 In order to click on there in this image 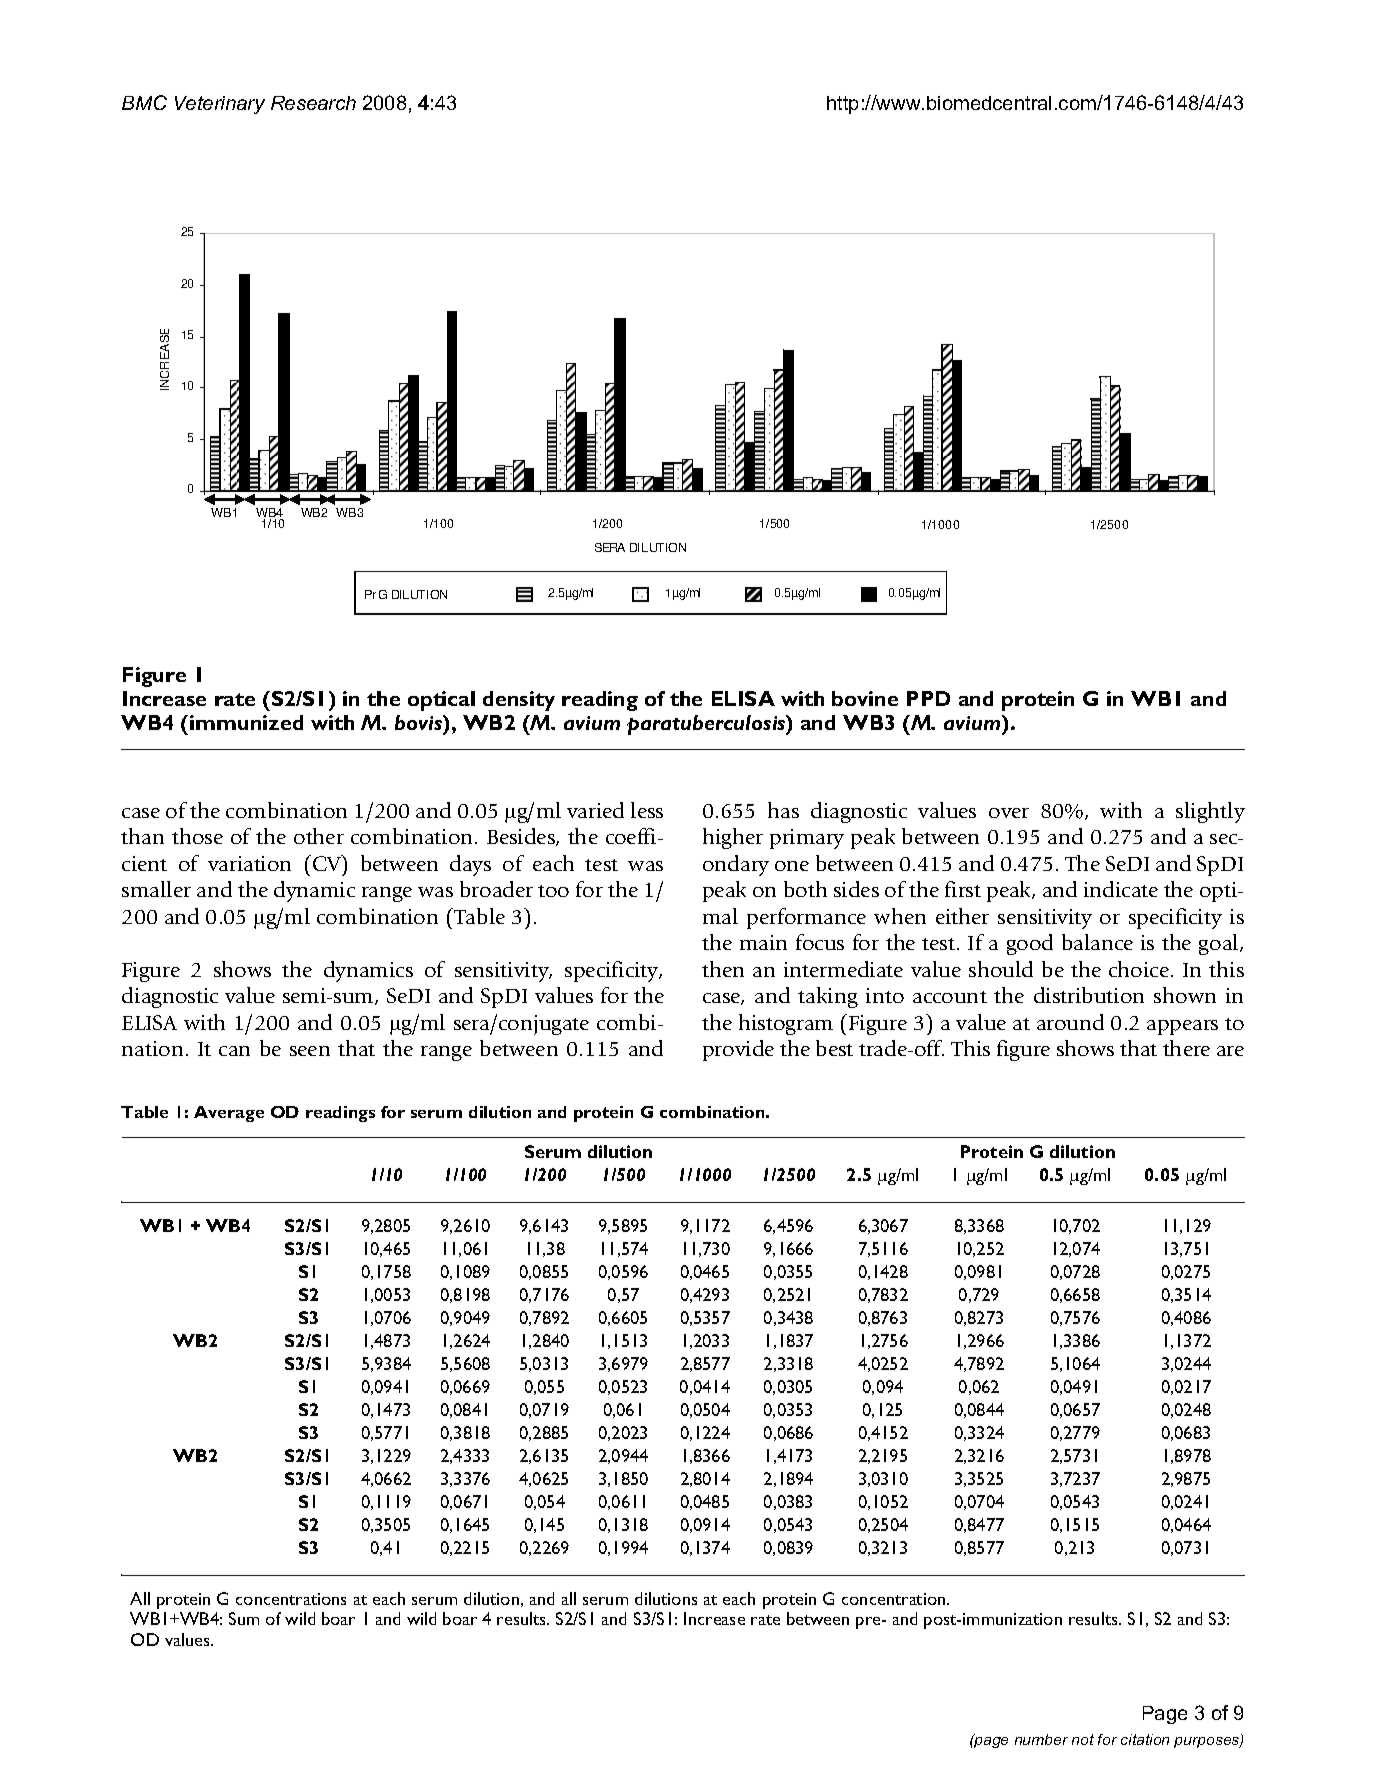, I will do `click(1186, 1048)`.
